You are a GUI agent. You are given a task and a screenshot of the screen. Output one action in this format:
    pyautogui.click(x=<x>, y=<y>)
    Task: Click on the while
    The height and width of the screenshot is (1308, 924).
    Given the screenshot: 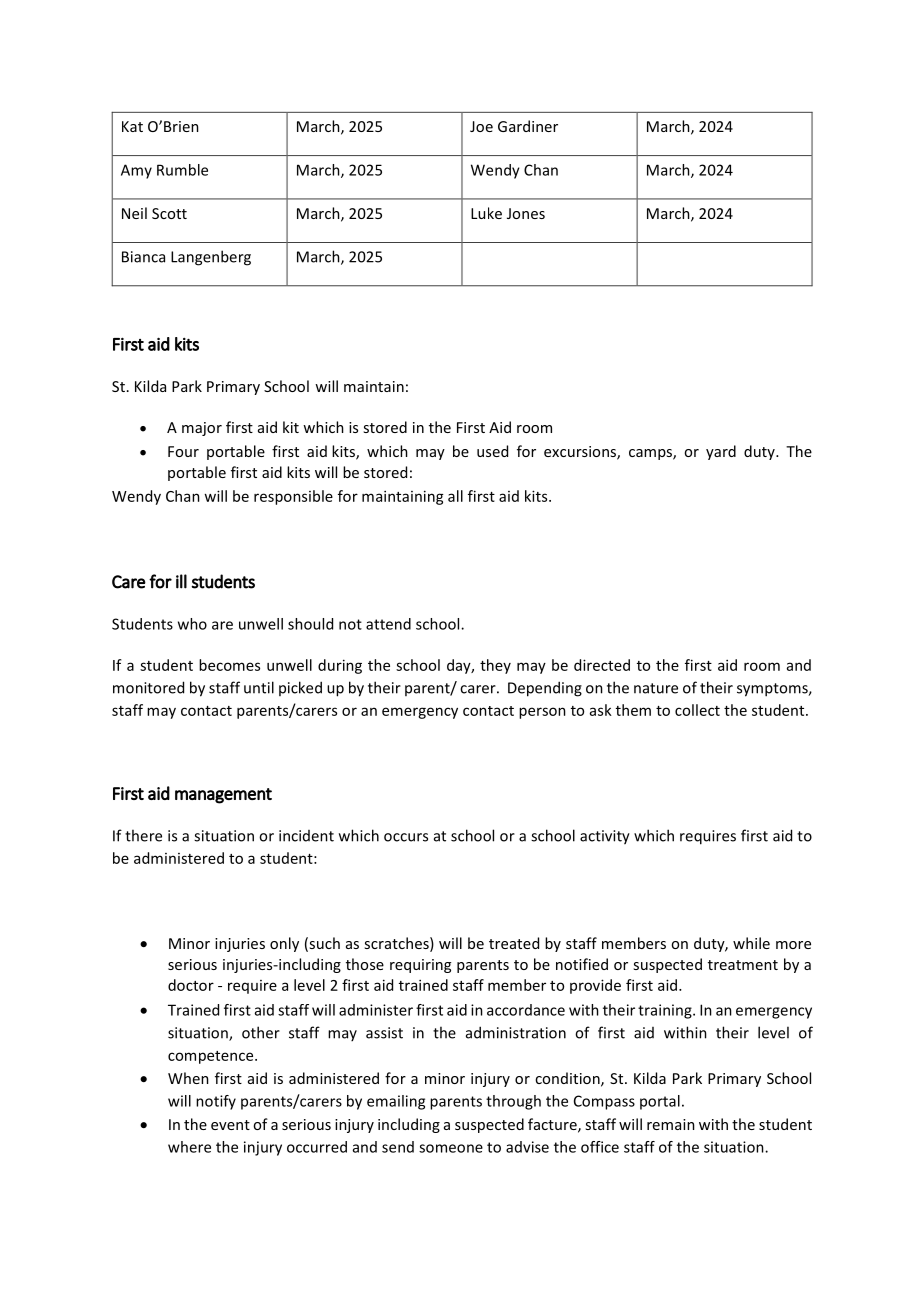 What is the action you would take?
    pyautogui.click(x=751, y=943)
